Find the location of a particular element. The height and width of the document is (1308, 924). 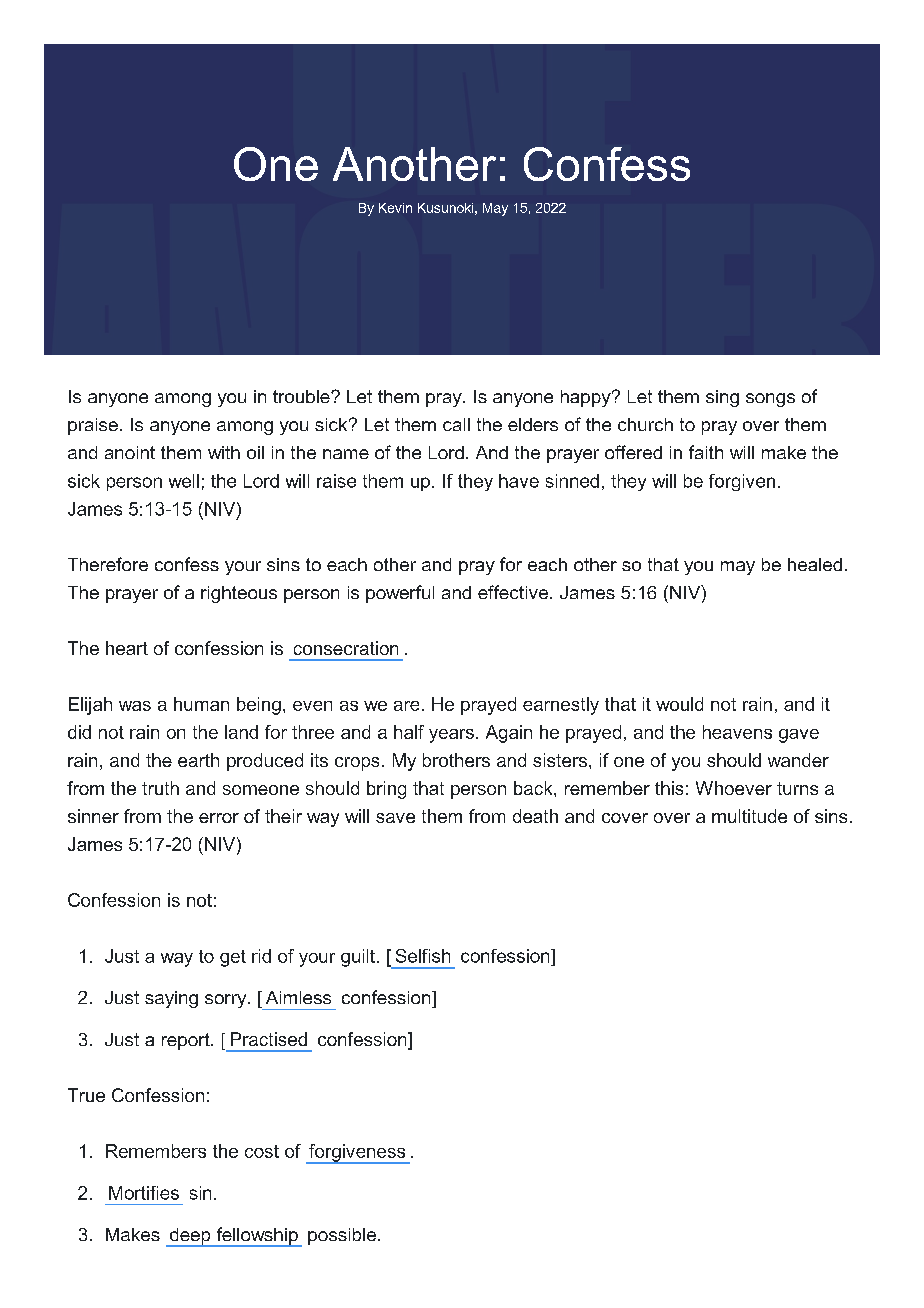

possible is located at coordinates (342, 1236).
